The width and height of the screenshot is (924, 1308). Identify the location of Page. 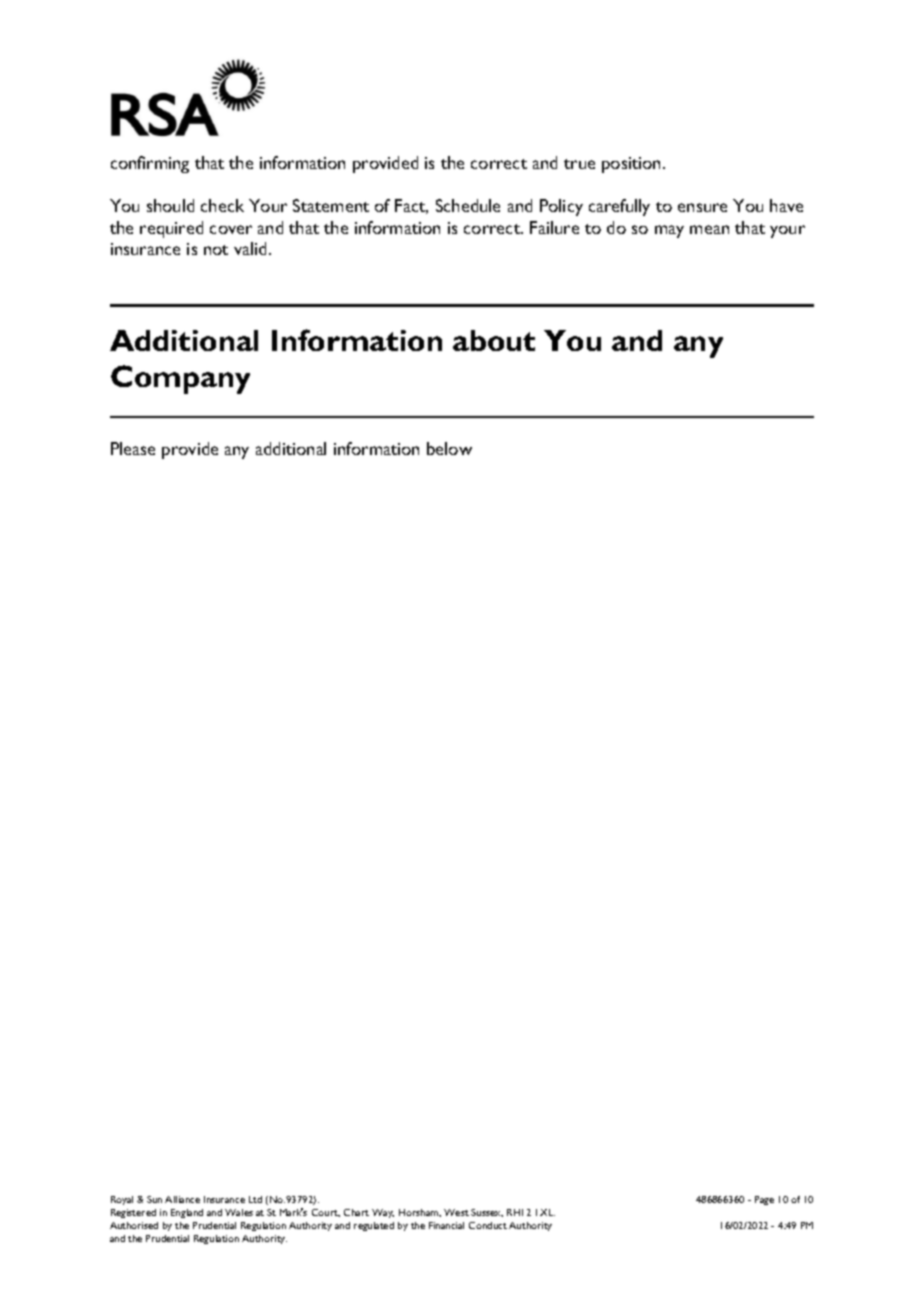
(764, 1200).
